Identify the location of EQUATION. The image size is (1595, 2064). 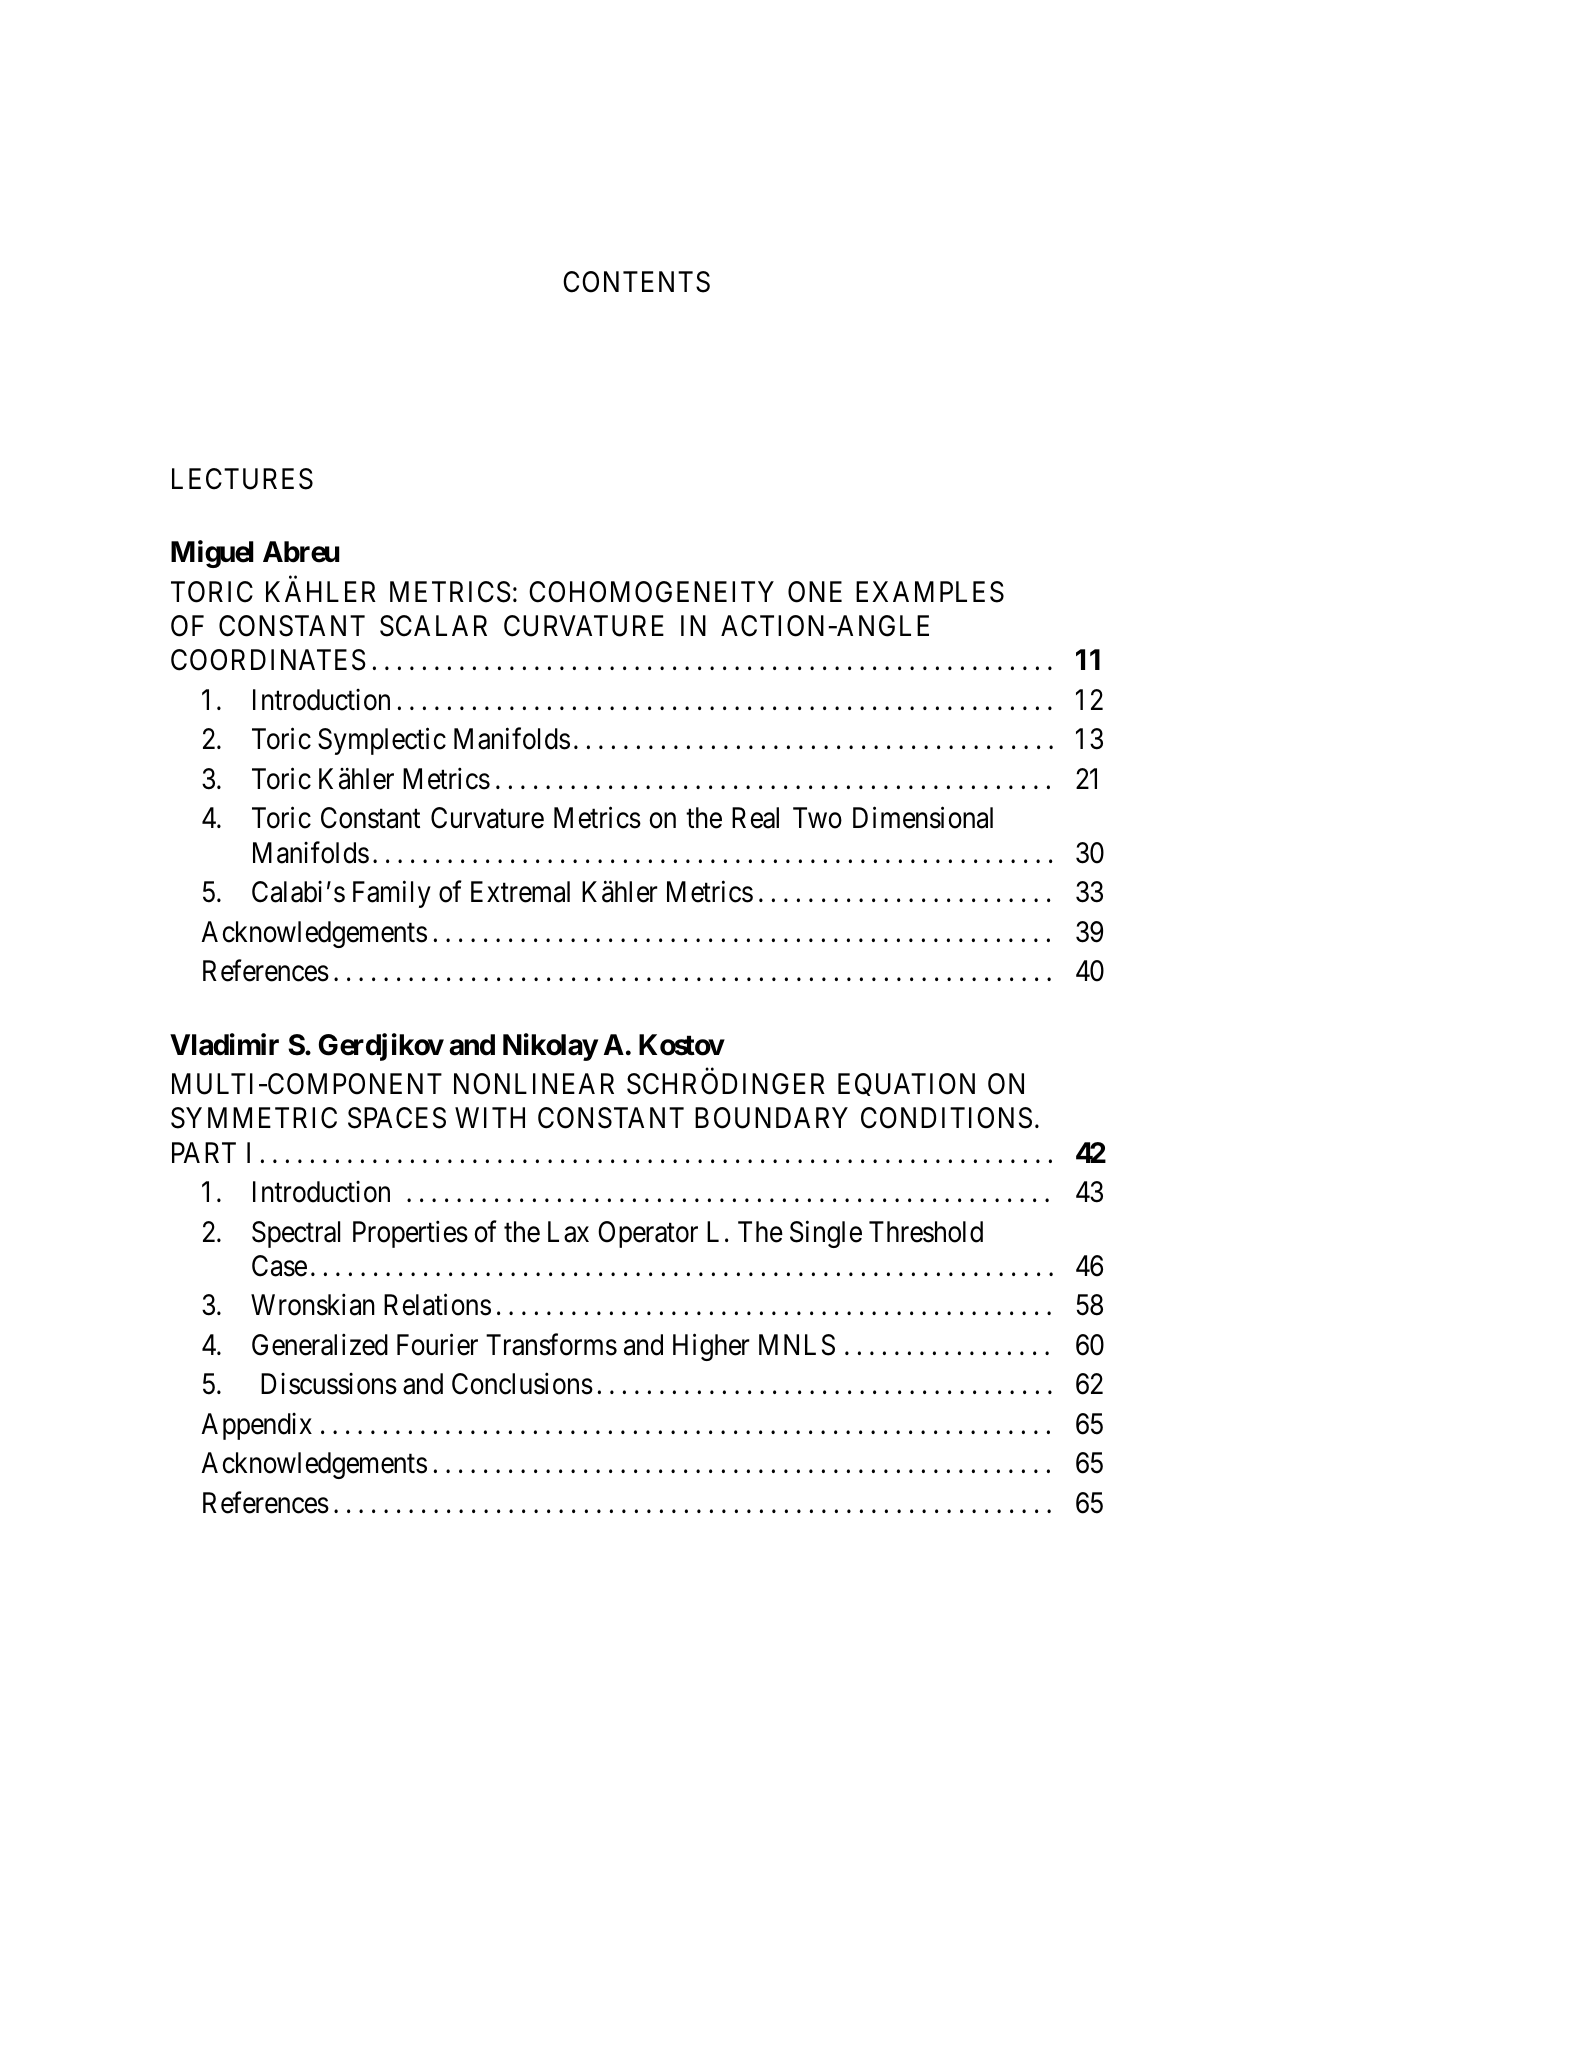
(906, 1084).
